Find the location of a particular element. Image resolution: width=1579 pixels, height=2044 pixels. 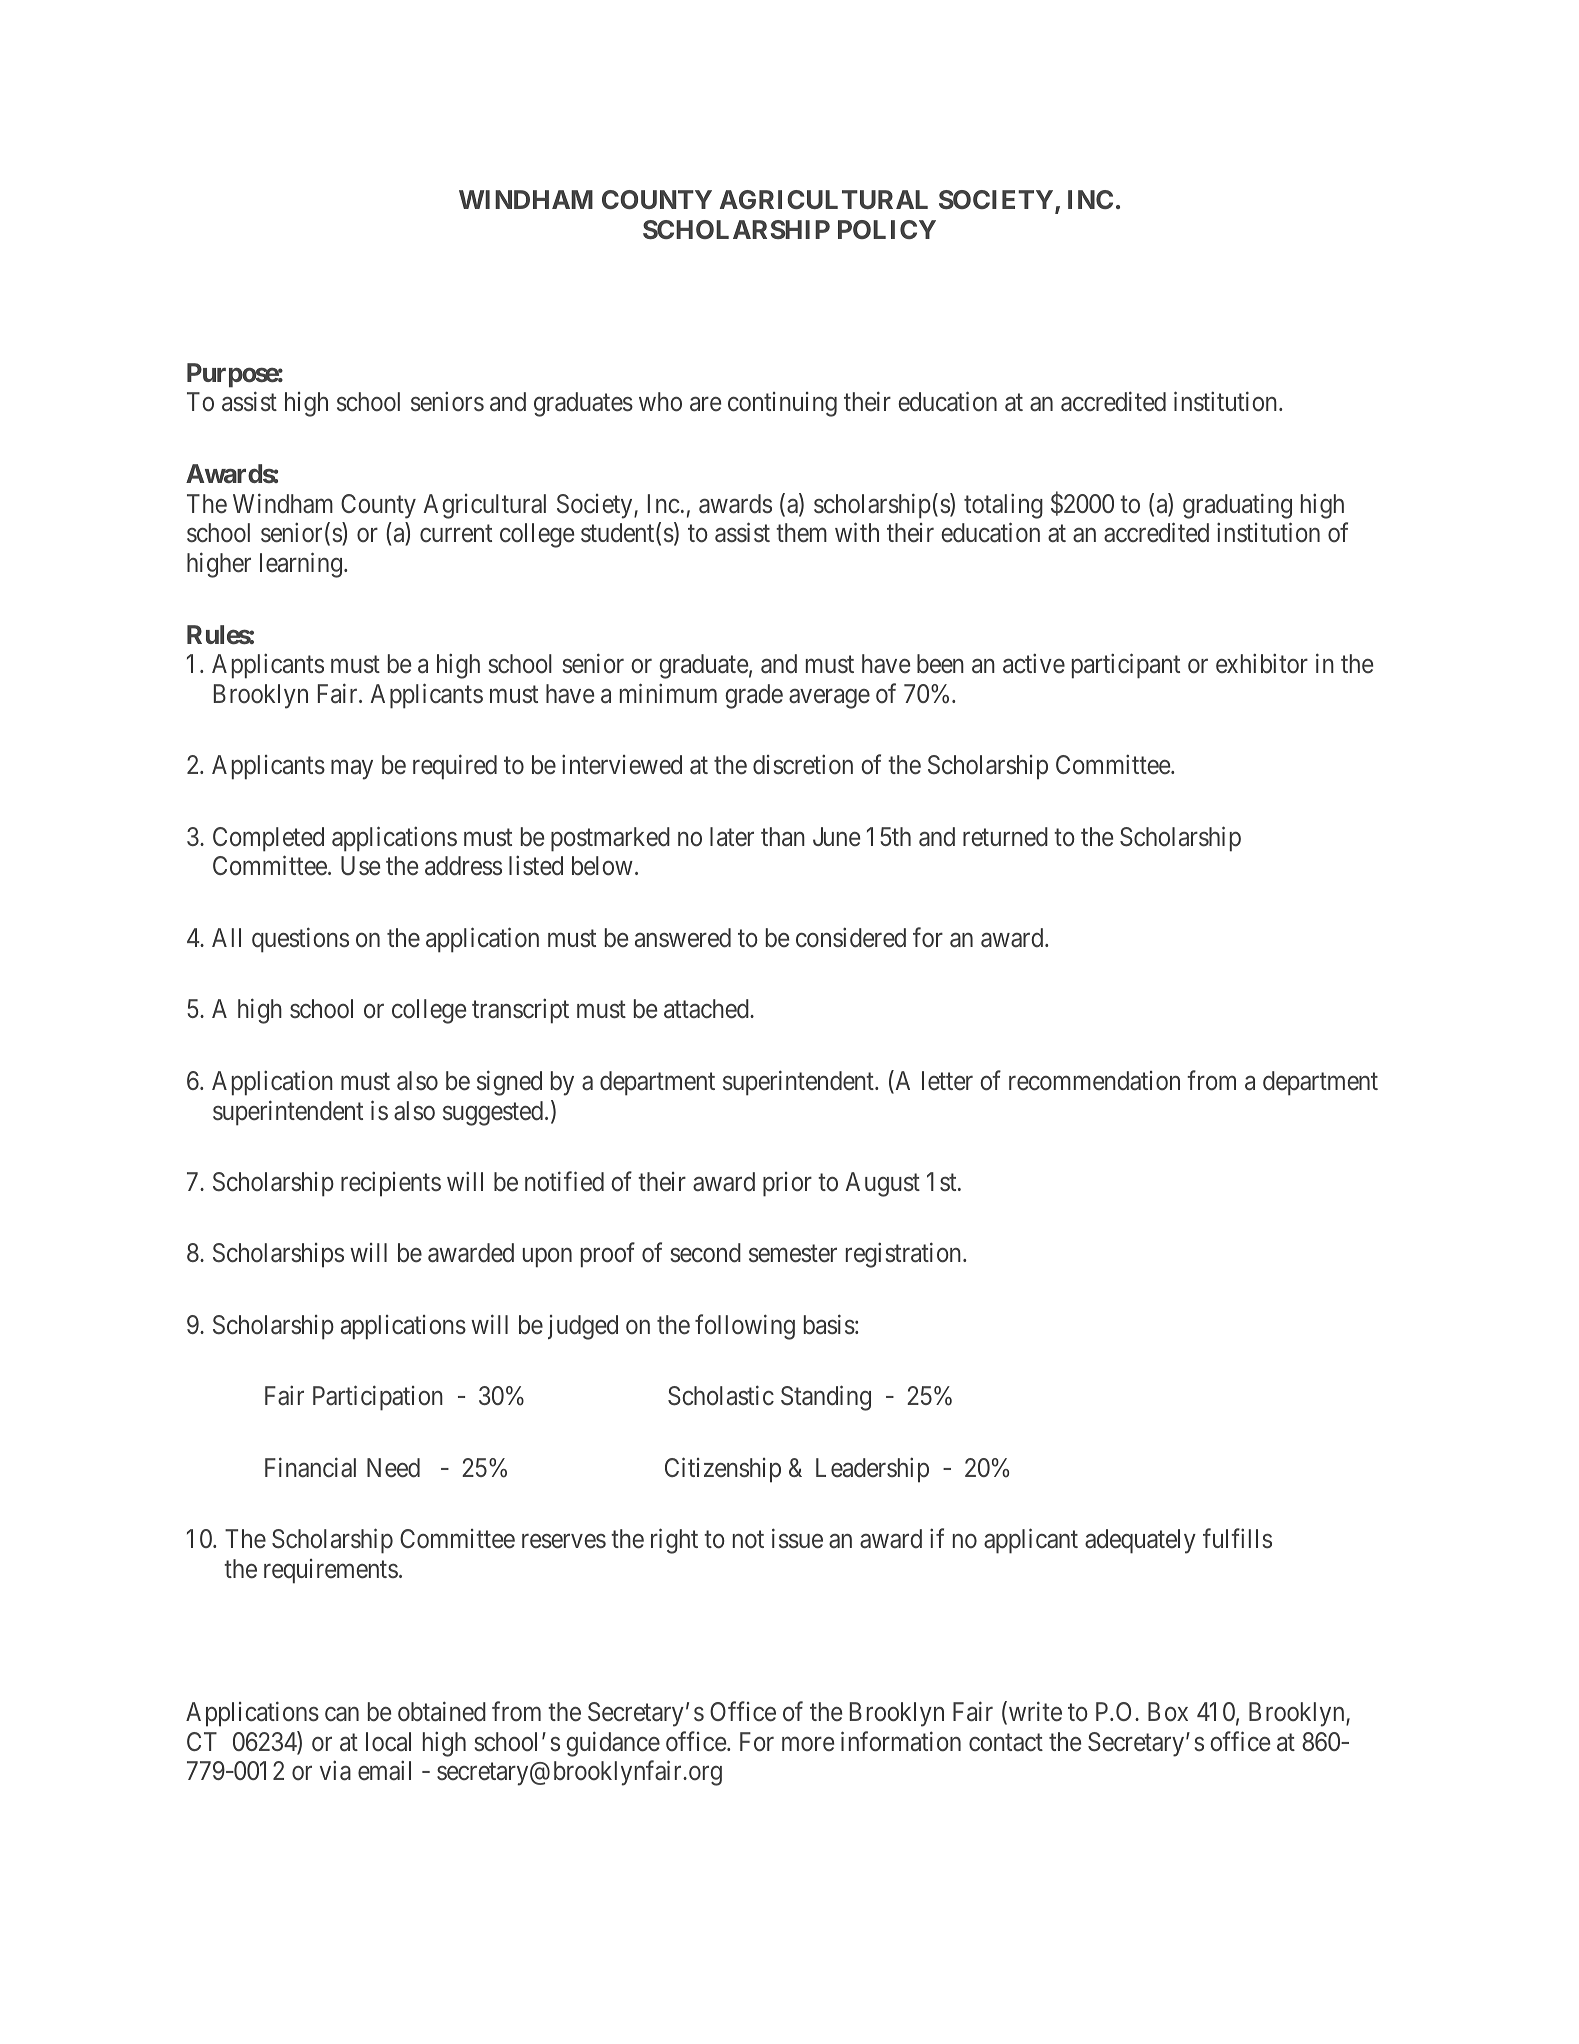

participant is located at coordinates (1126, 666).
